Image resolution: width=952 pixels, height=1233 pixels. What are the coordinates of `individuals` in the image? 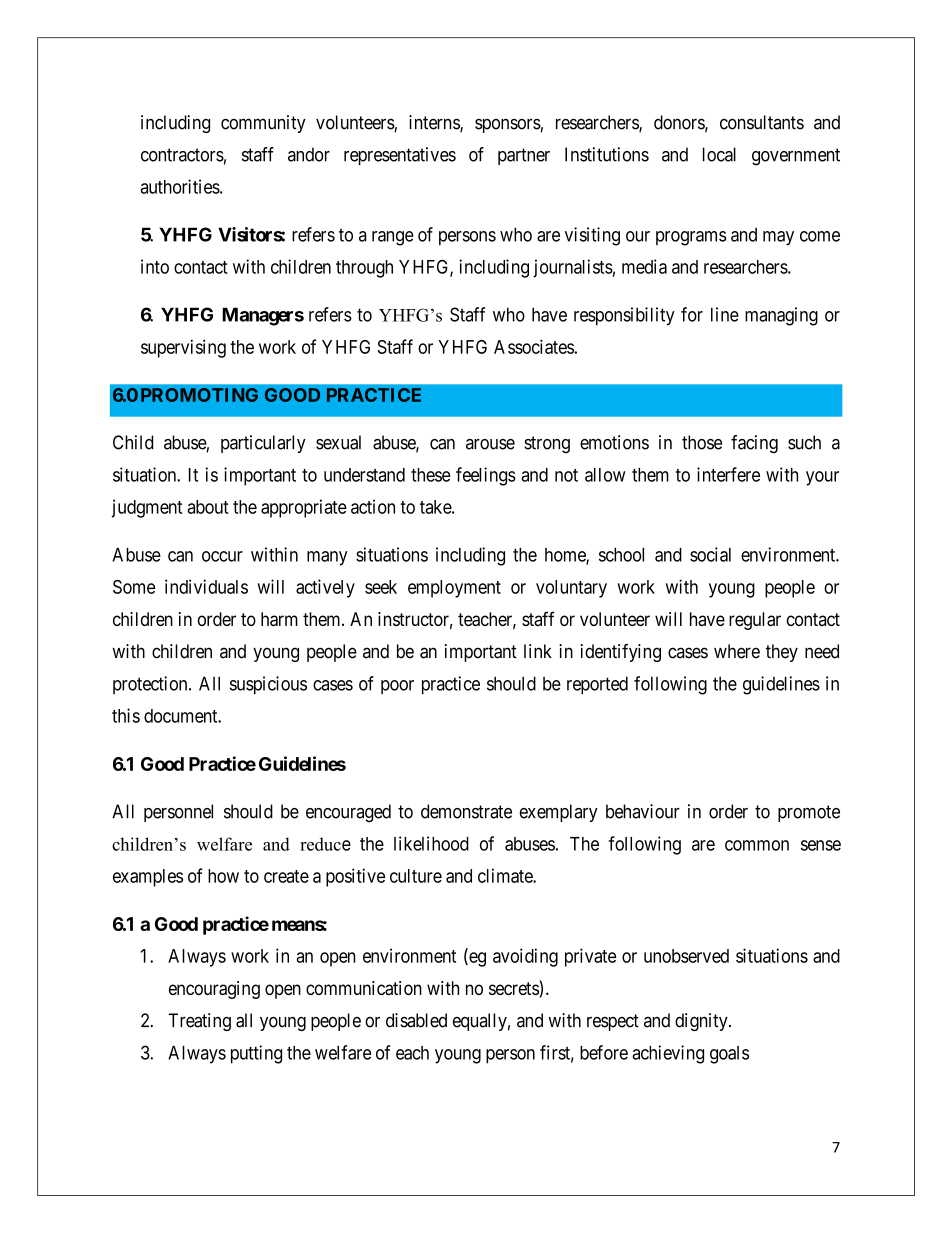 It's located at (206, 586).
